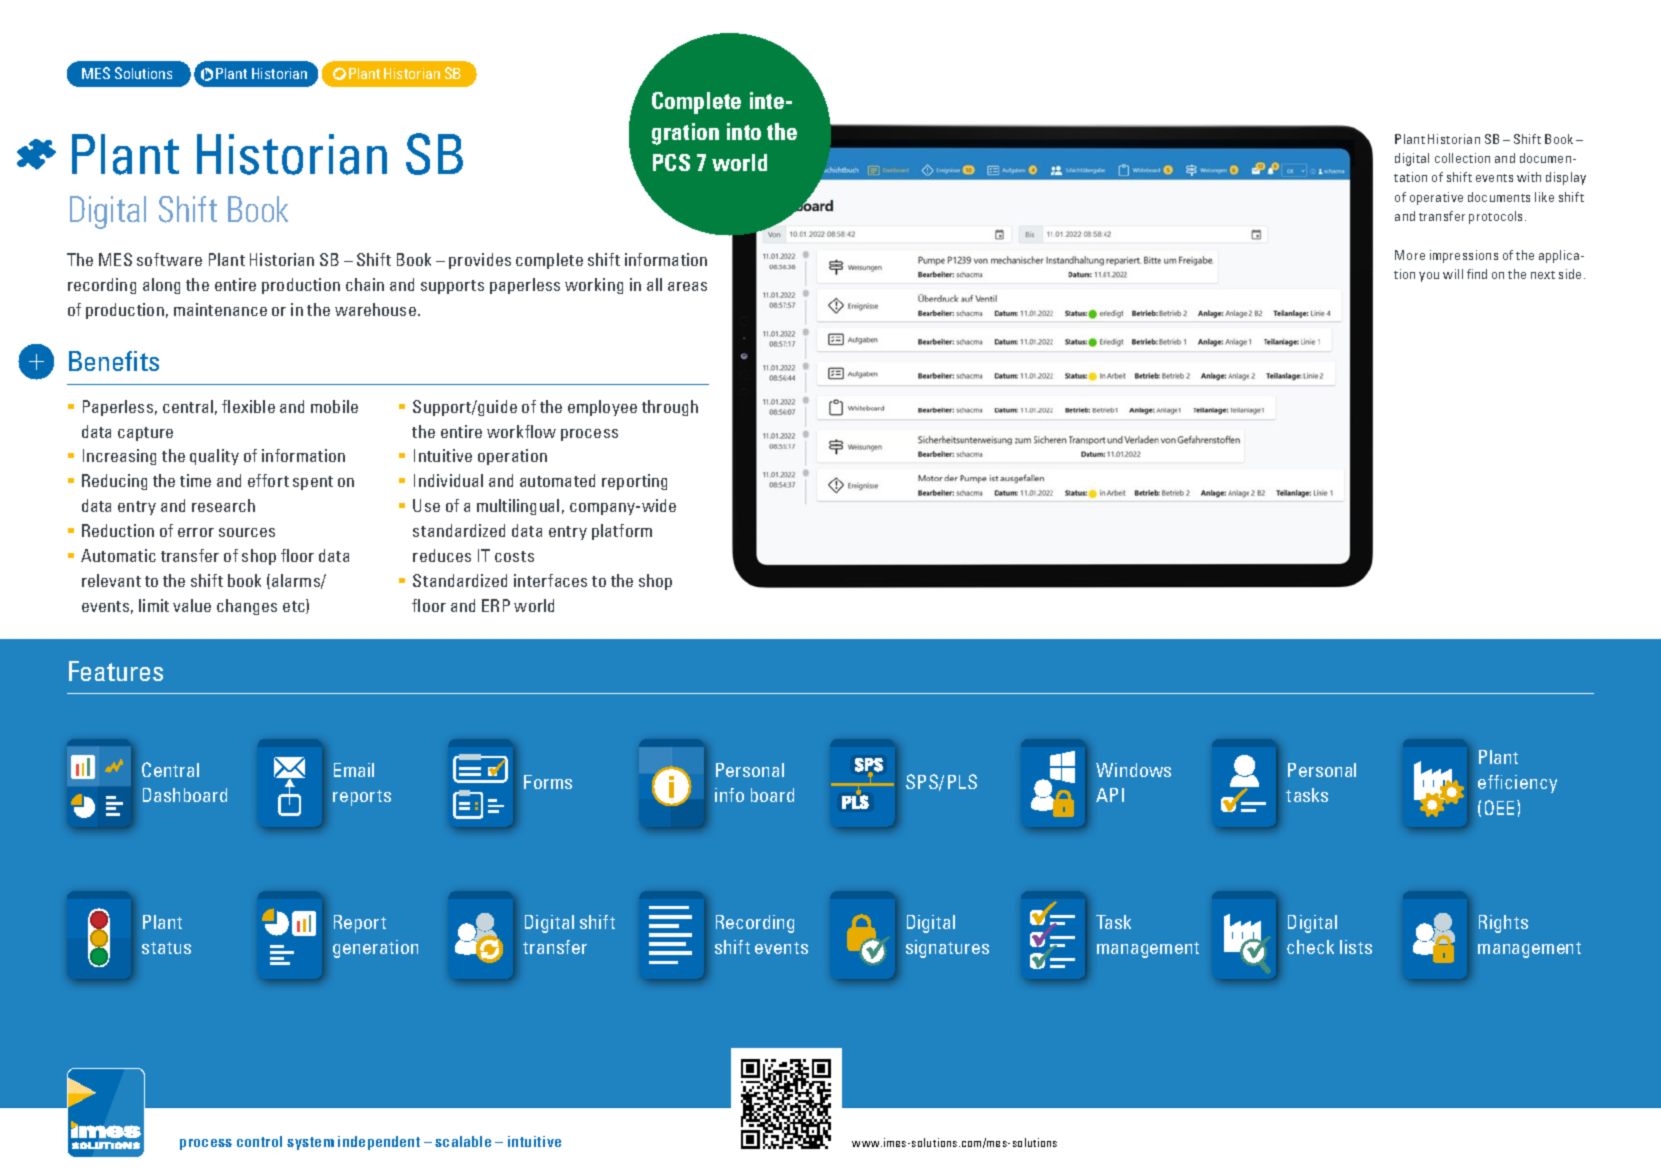 Image resolution: width=1661 pixels, height=1175 pixels. Describe the element at coordinates (671, 162) in the document. I see `PCS` at that location.
